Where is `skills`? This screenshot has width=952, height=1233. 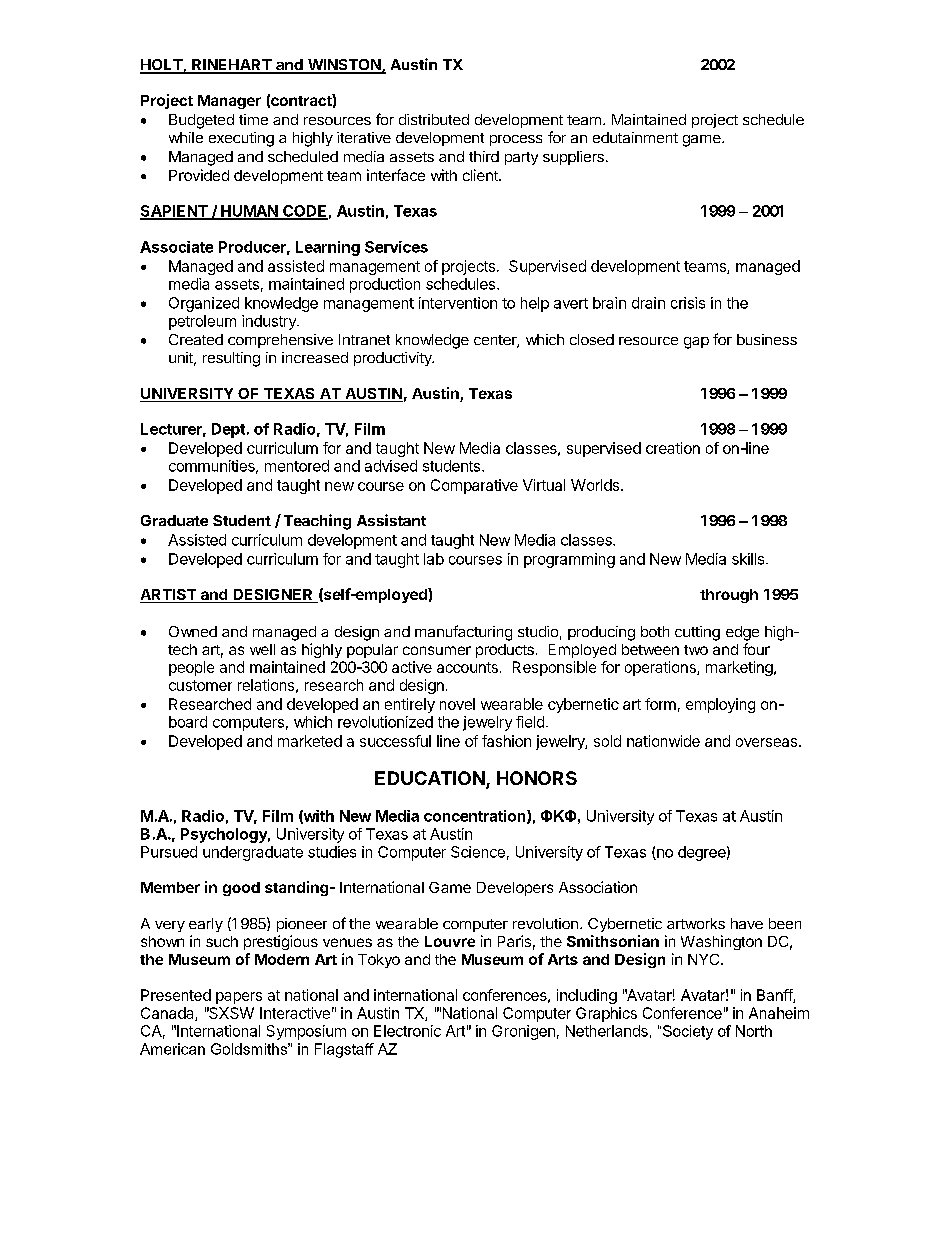 skills is located at coordinates (749, 559).
